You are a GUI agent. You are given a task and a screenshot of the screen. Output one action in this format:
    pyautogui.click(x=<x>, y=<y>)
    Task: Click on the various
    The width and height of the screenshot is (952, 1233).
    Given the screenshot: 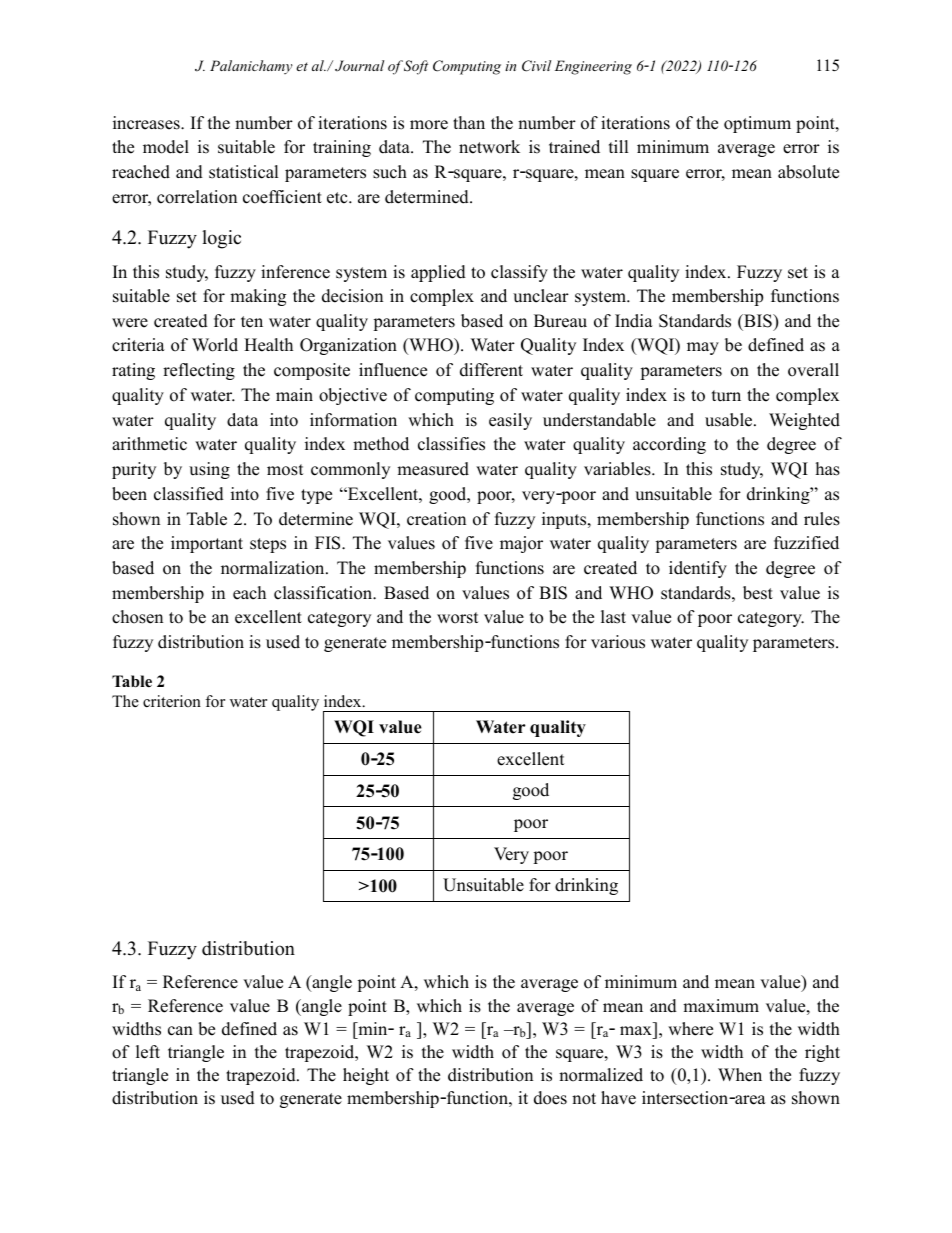 What is the action you would take?
    pyautogui.click(x=618, y=642)
